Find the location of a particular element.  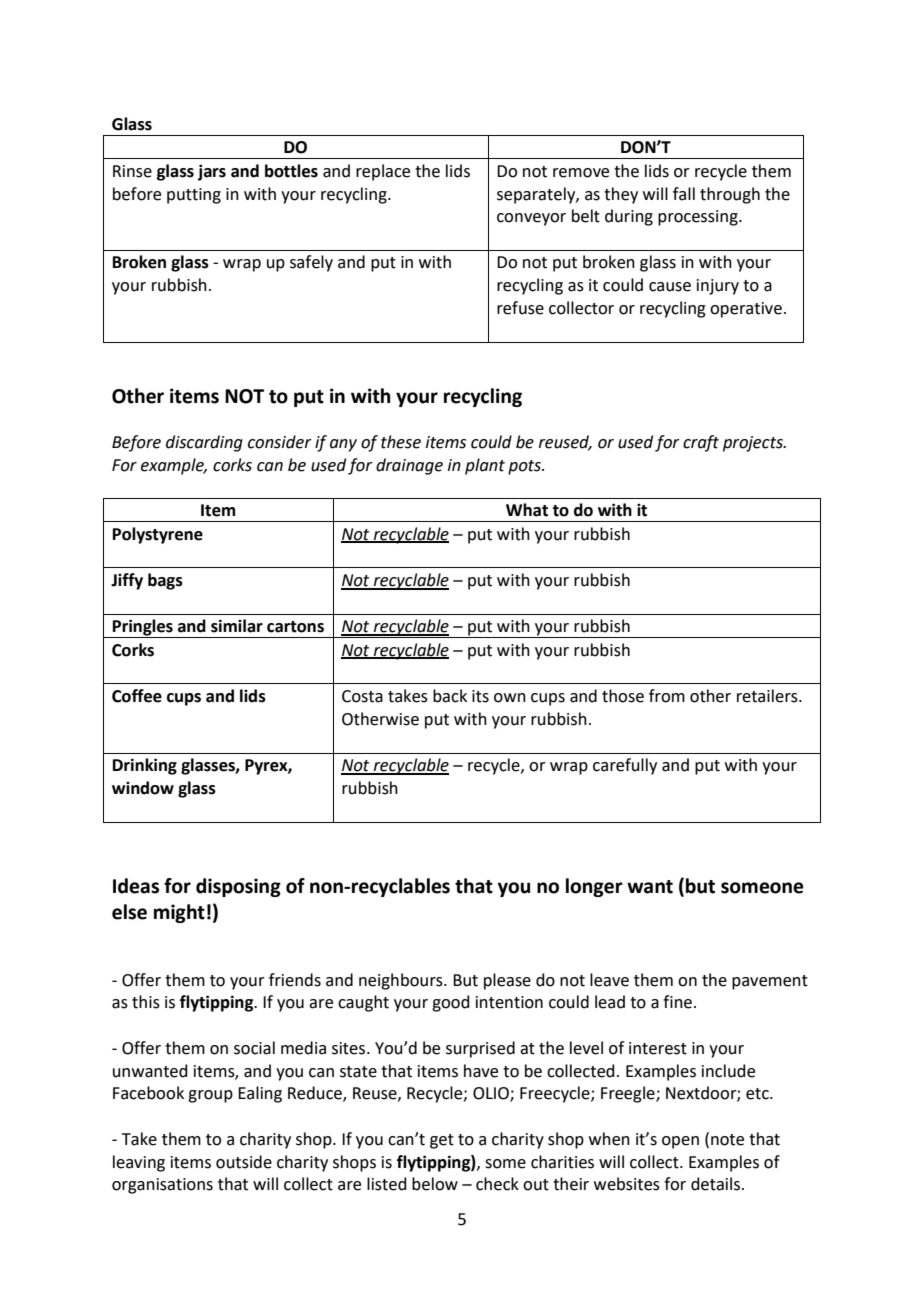

craft is located at coordinates (701, 443).
